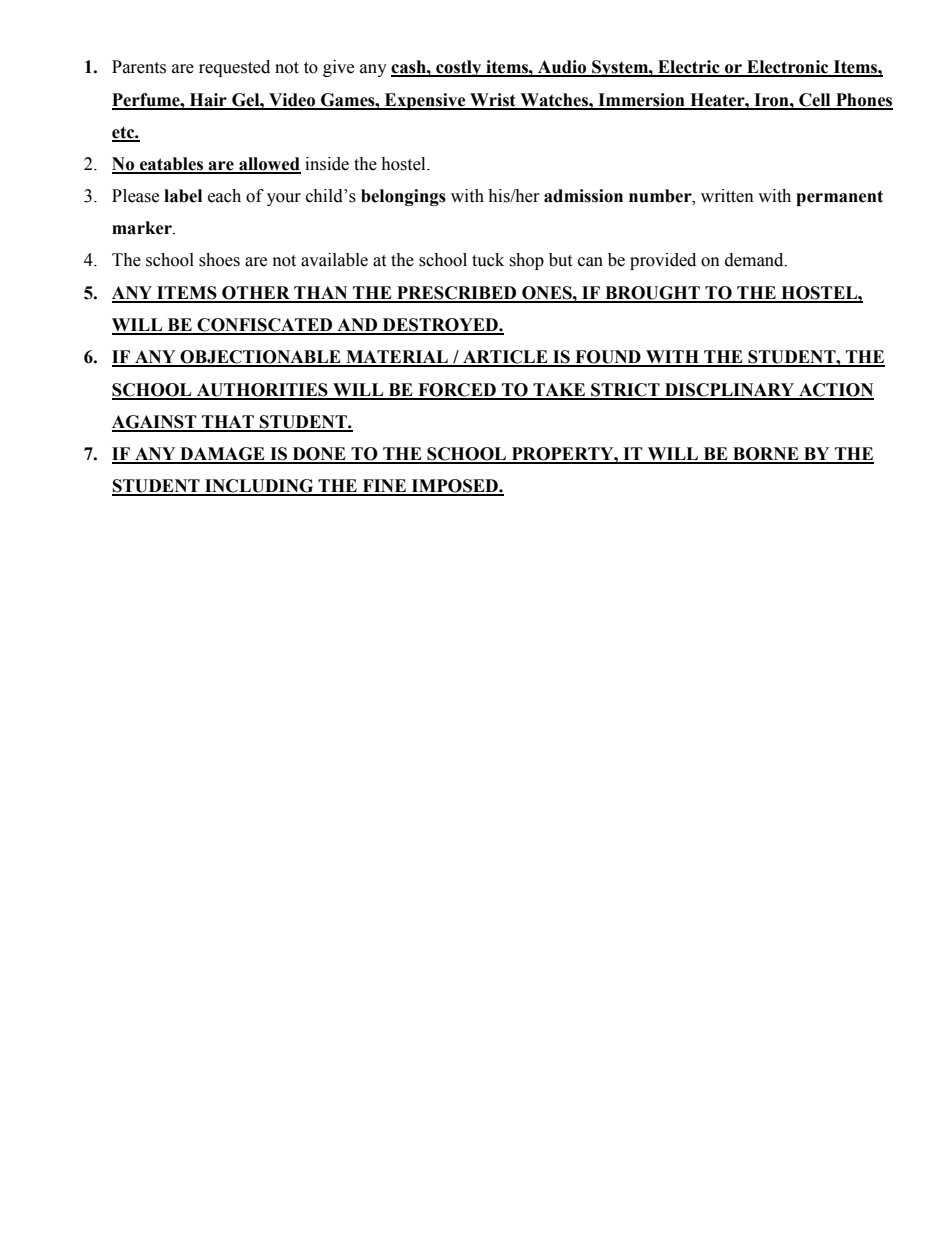 The height and width of the document is (1233, 952). I want to click on FOUND, so click(608, 358).
